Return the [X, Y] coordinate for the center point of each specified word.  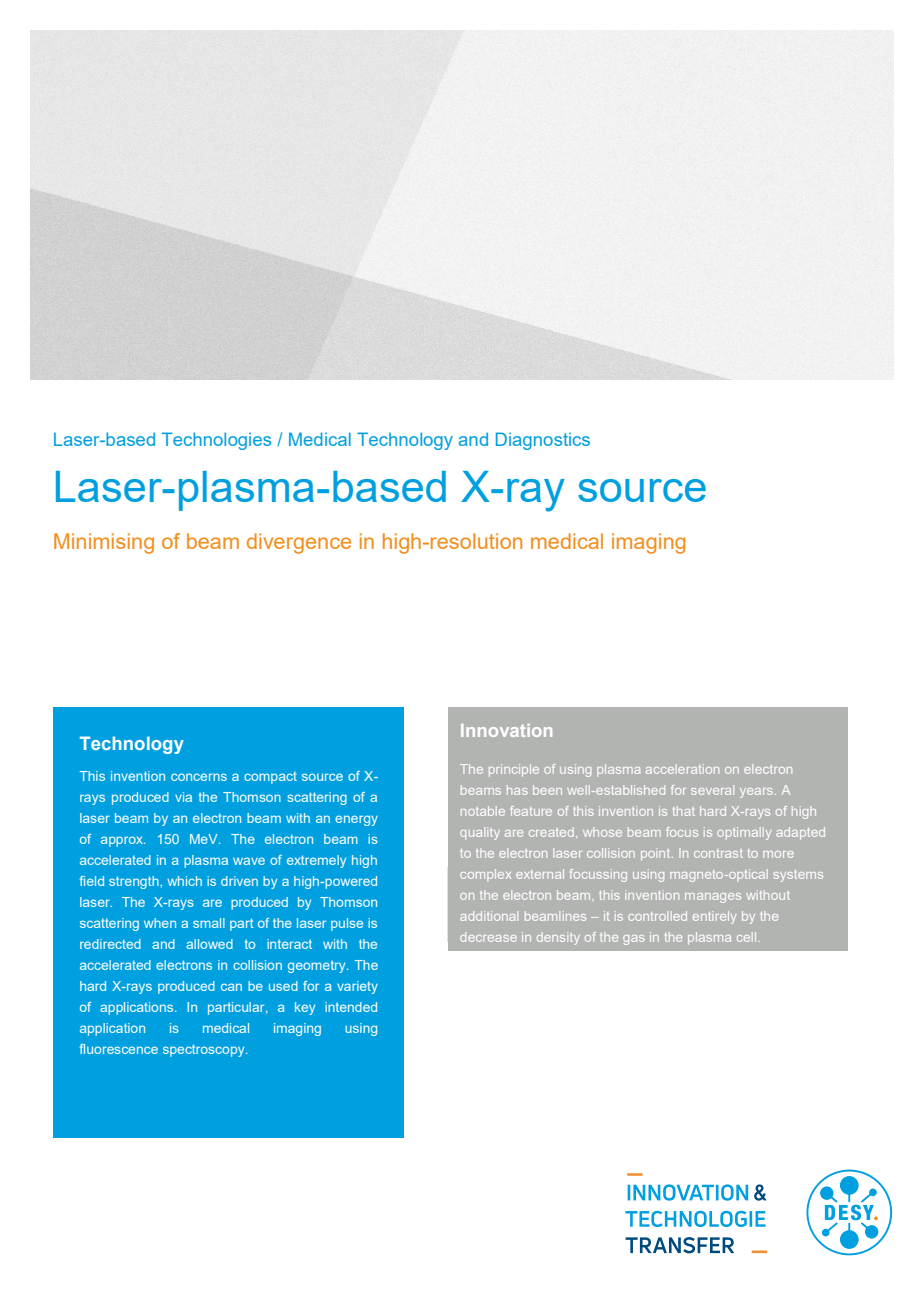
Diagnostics [543, 441]
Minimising [104, 543]
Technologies [216, 441]
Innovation [506, 730]
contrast [718, 853]
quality [480, 833]
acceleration [682, 769]
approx [123, 841]
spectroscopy [205, 1050]
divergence [299, 543]
